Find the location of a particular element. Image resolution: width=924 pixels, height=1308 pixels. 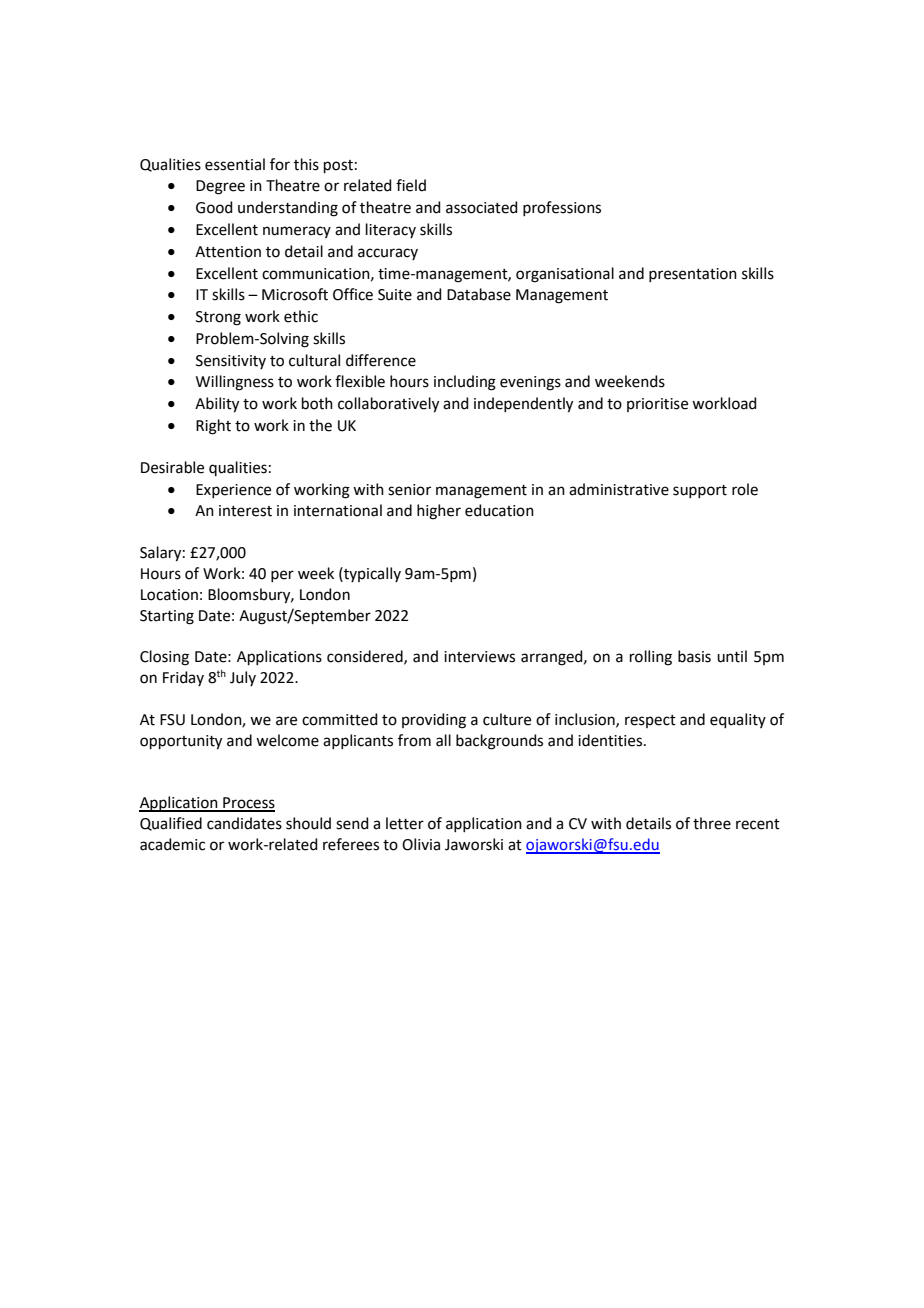

Degree is located at coordinates (220, 187).
